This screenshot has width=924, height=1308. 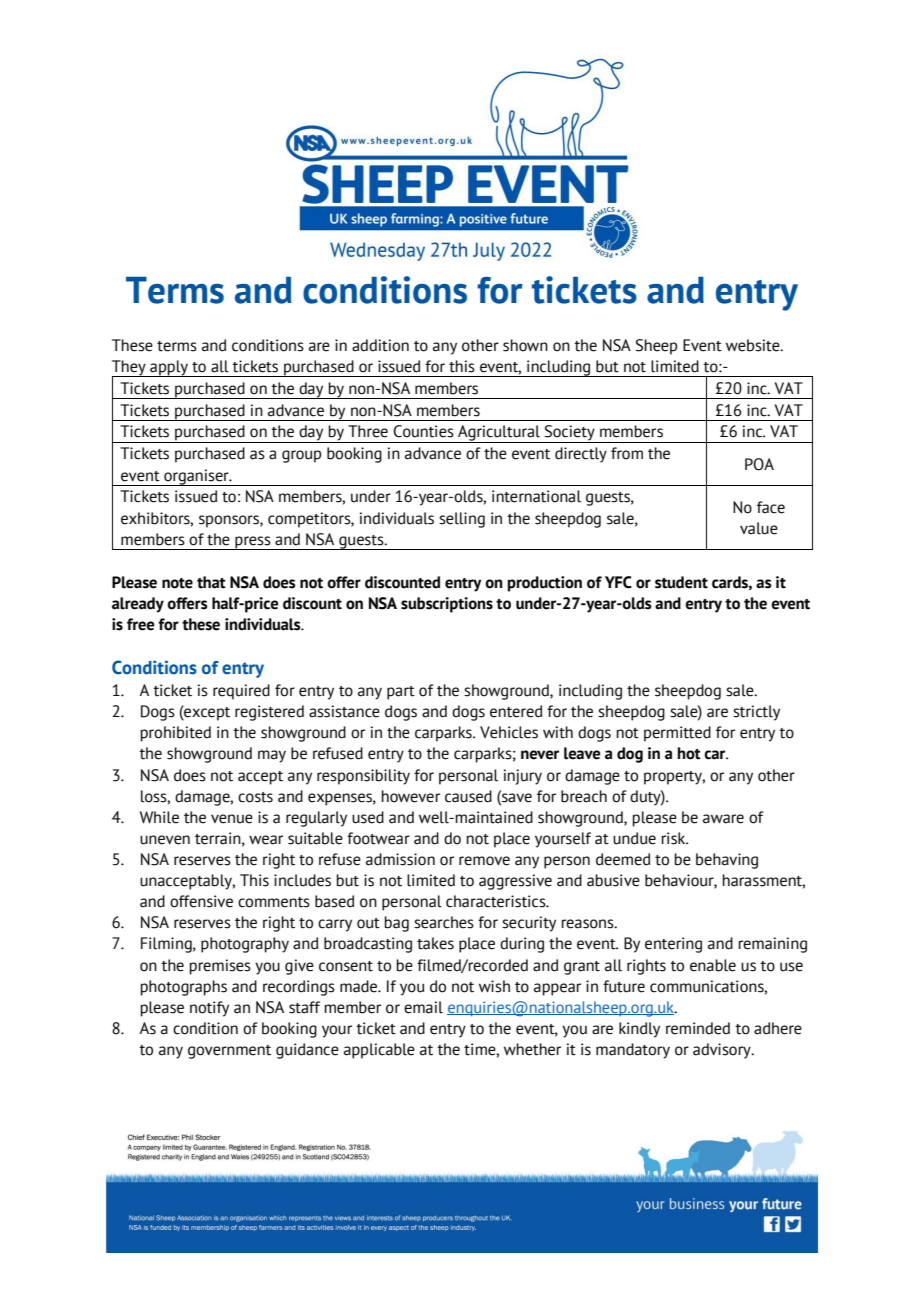 What do you see at coordinates (525, 345) in the screenshot?
I see `shown` at bounding box center [525, 345].
